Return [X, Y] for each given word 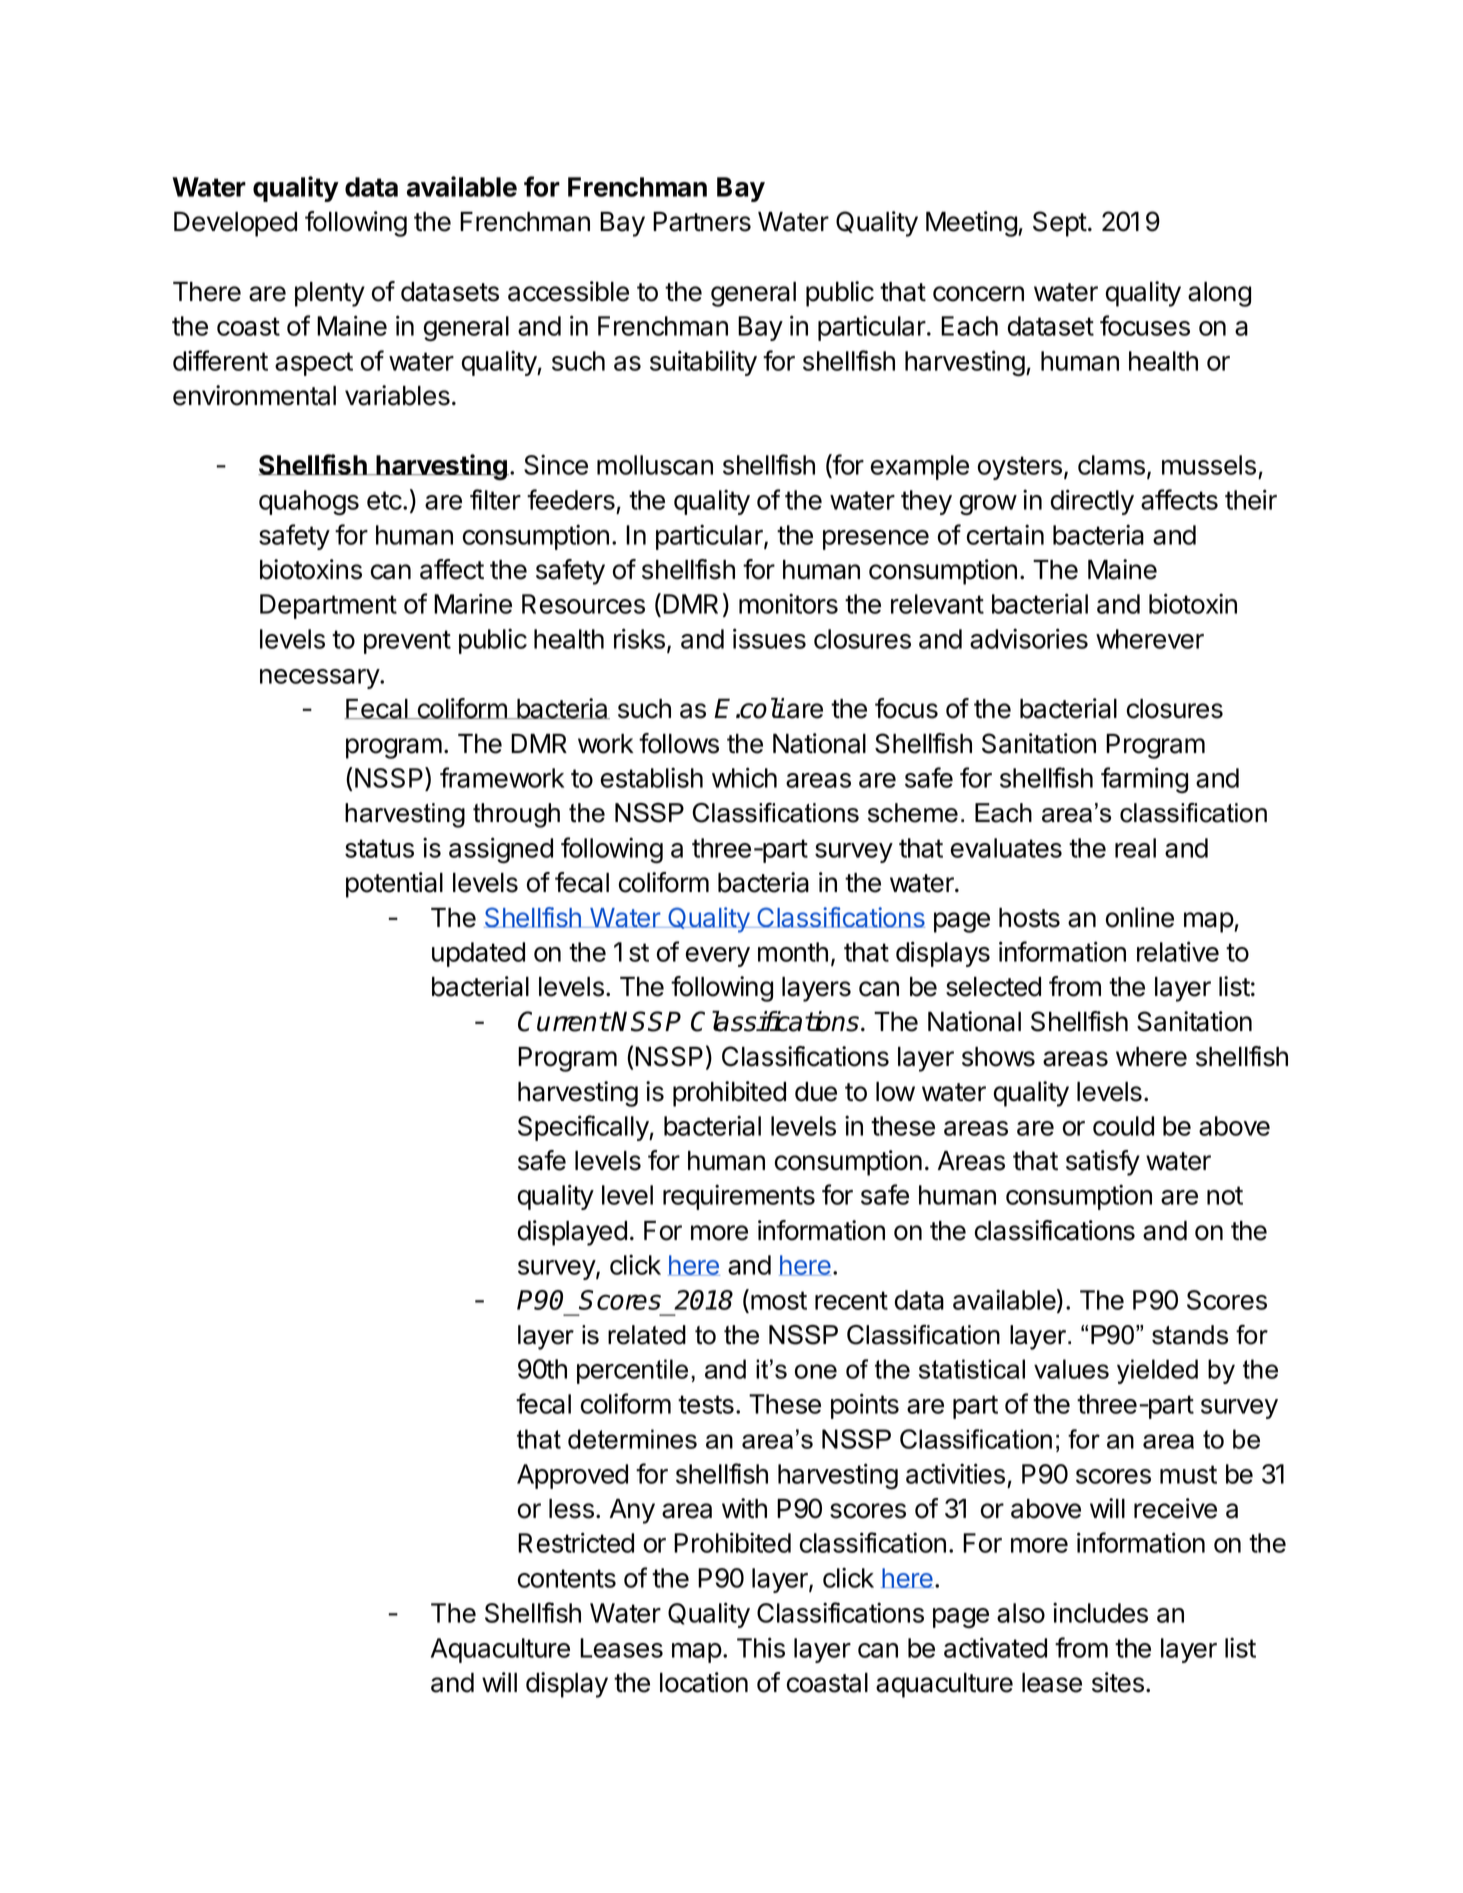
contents [567, 1578]
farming [1144, 780]
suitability [703, 363]
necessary [320, 679]
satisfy [1103, 1163]
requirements [739, 1197]
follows [679, 743]
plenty [330, 294]
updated [478, 954]
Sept [1060, 224]
